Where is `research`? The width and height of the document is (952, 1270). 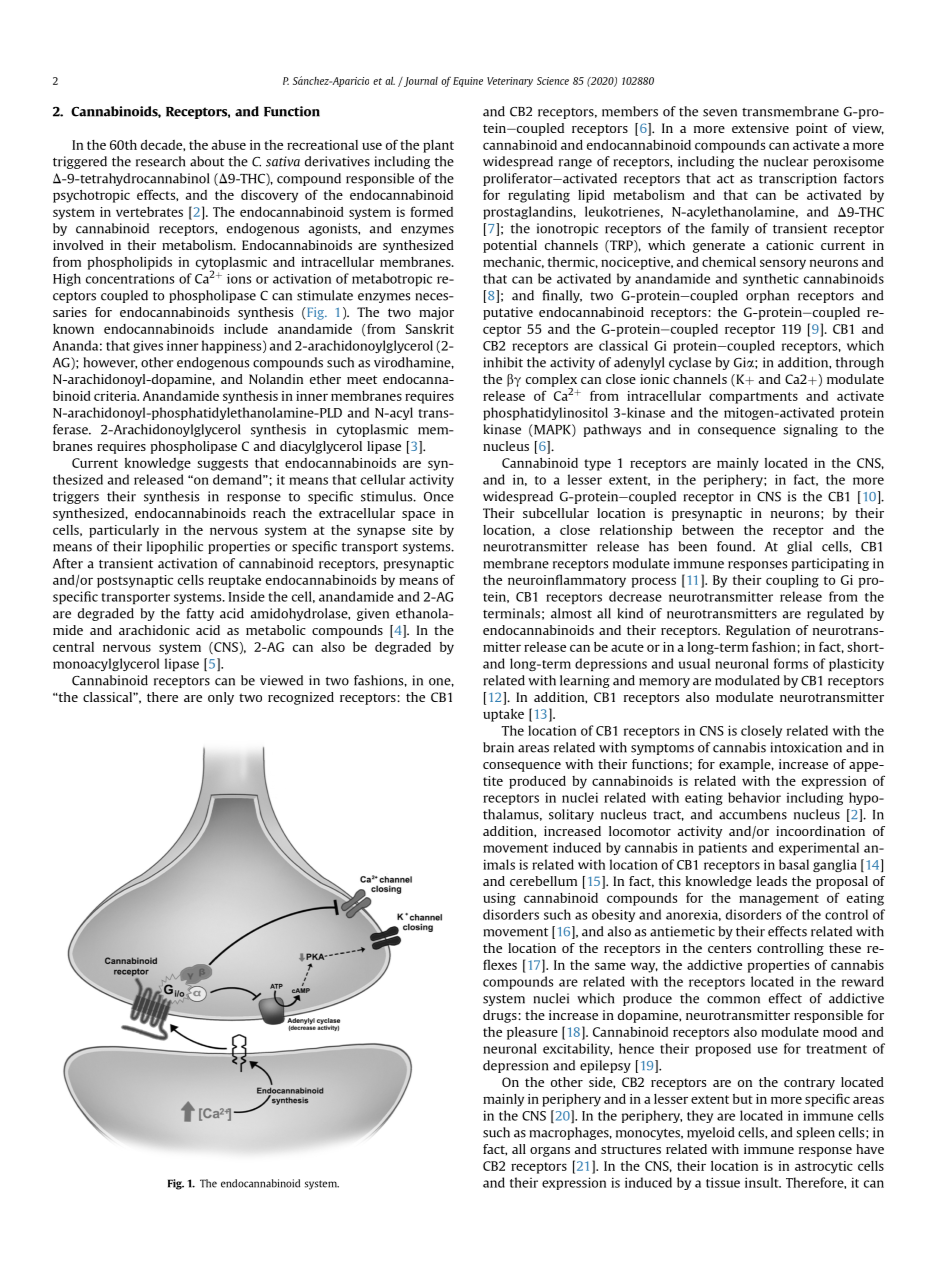
research is located at coordinates (160, 161).
